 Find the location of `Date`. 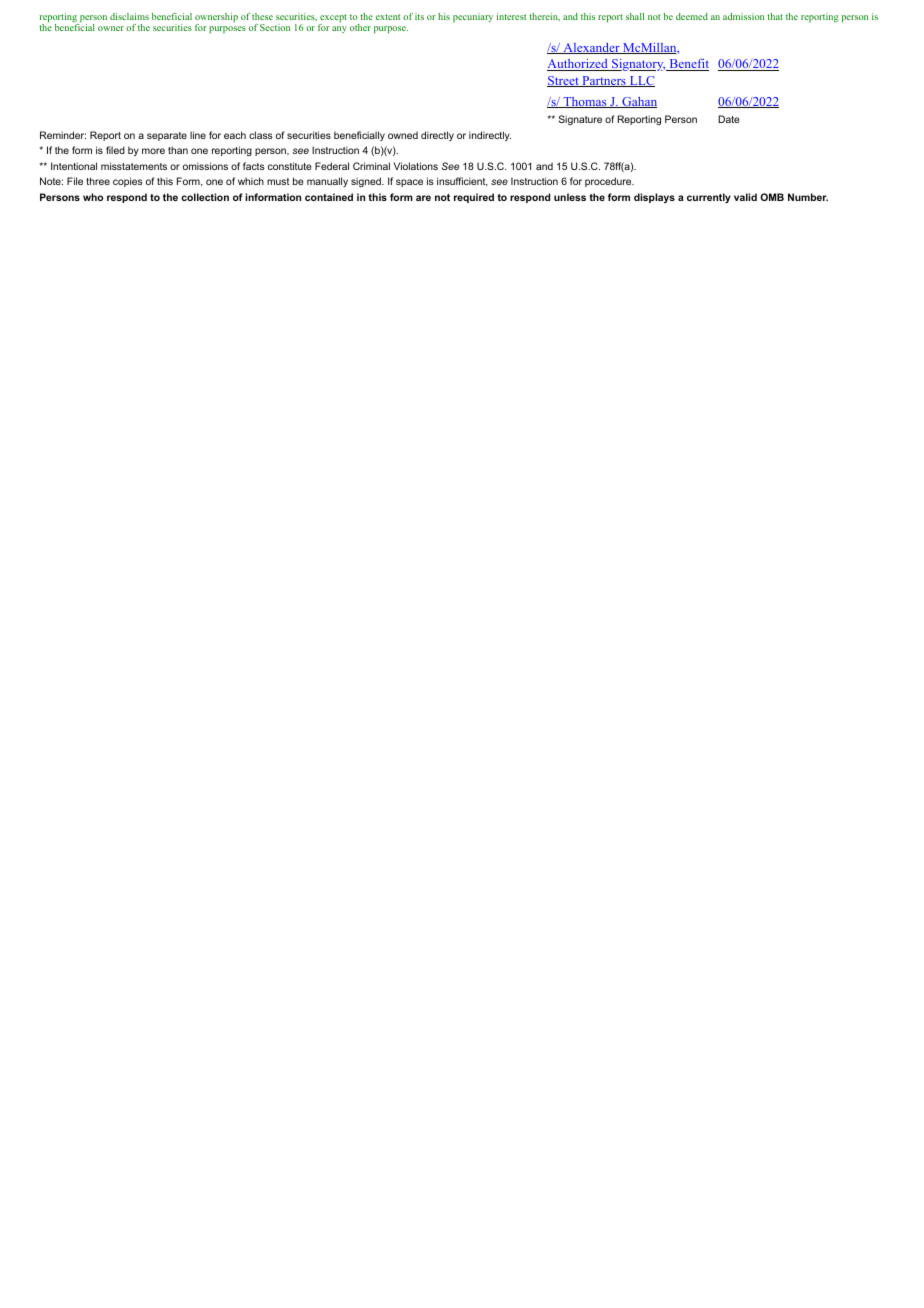

Date is located at coordinates (729, 119).
